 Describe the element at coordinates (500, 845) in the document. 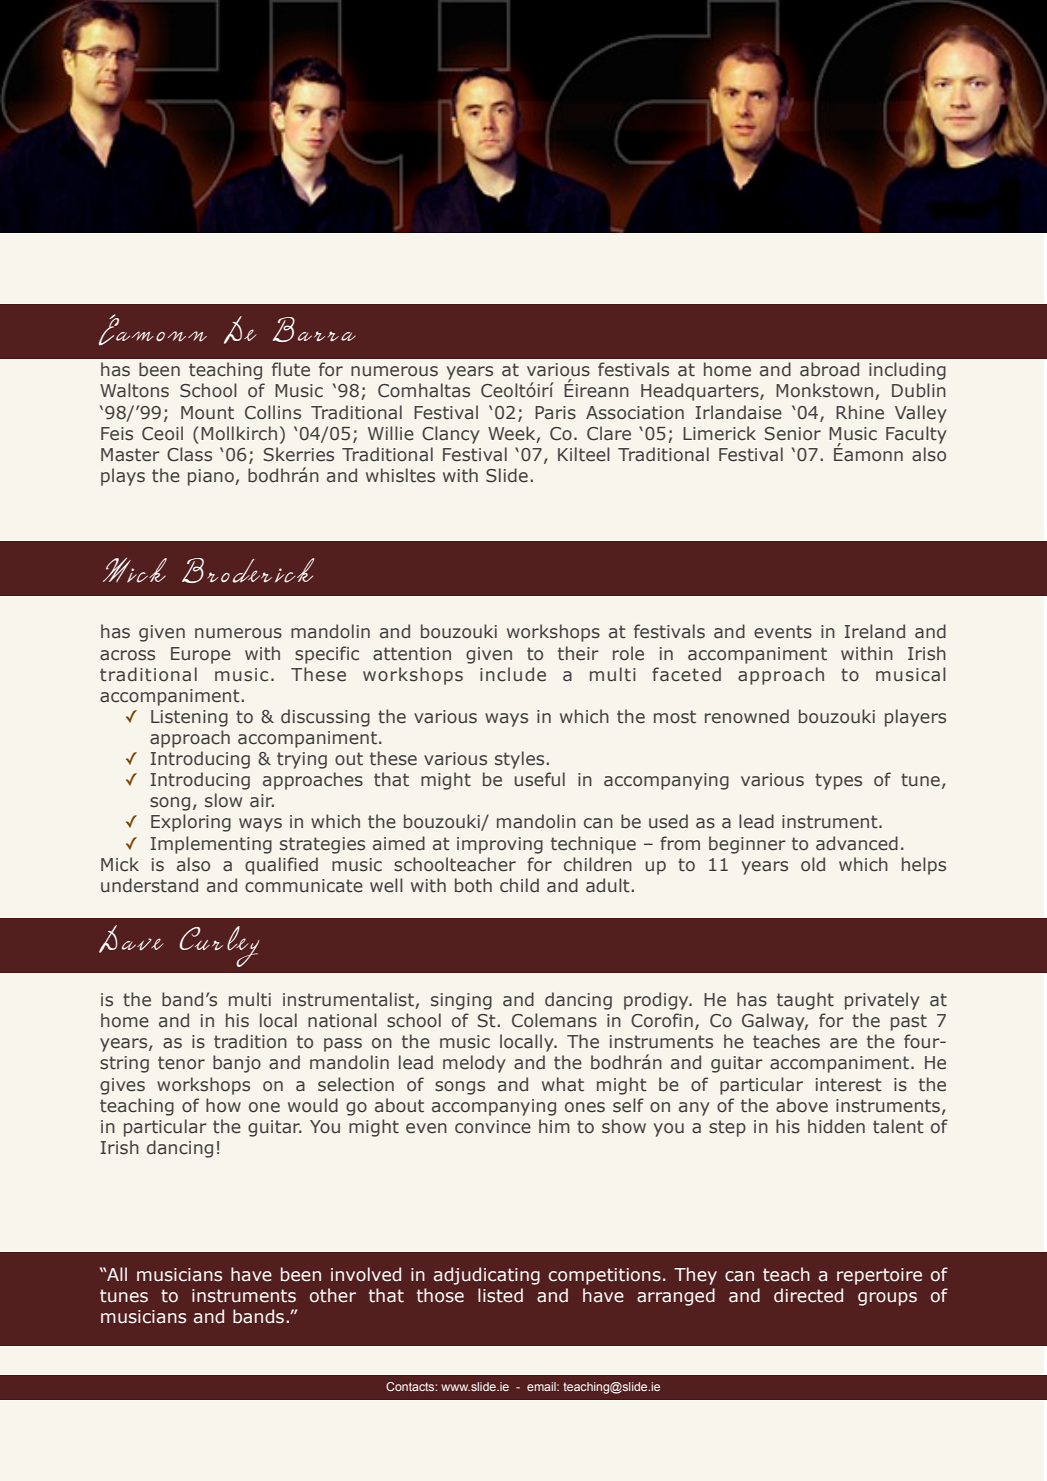

I see `improving` at that location.
